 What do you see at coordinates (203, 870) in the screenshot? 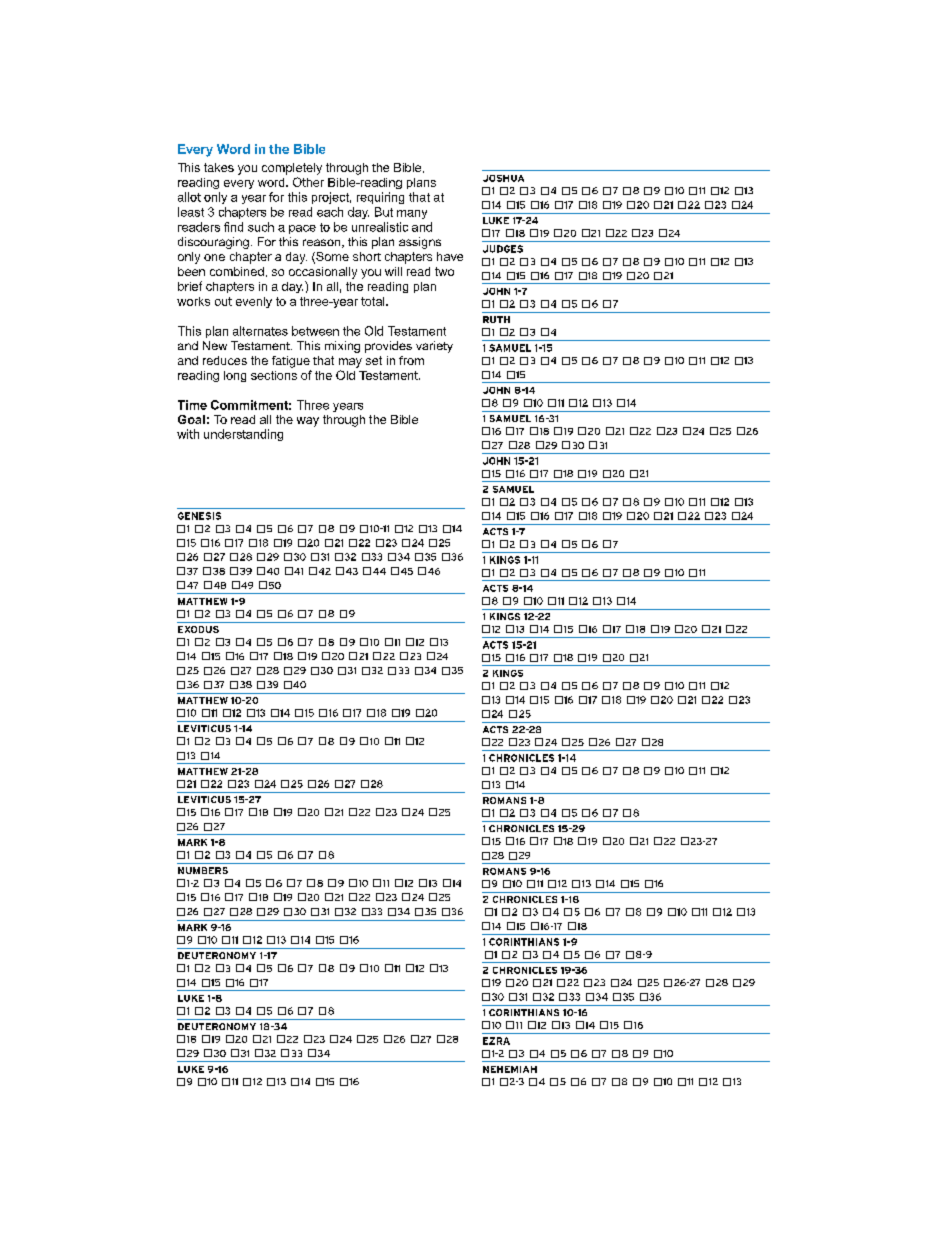
I see `NUMBERS` at bounding box center [203, 870].
